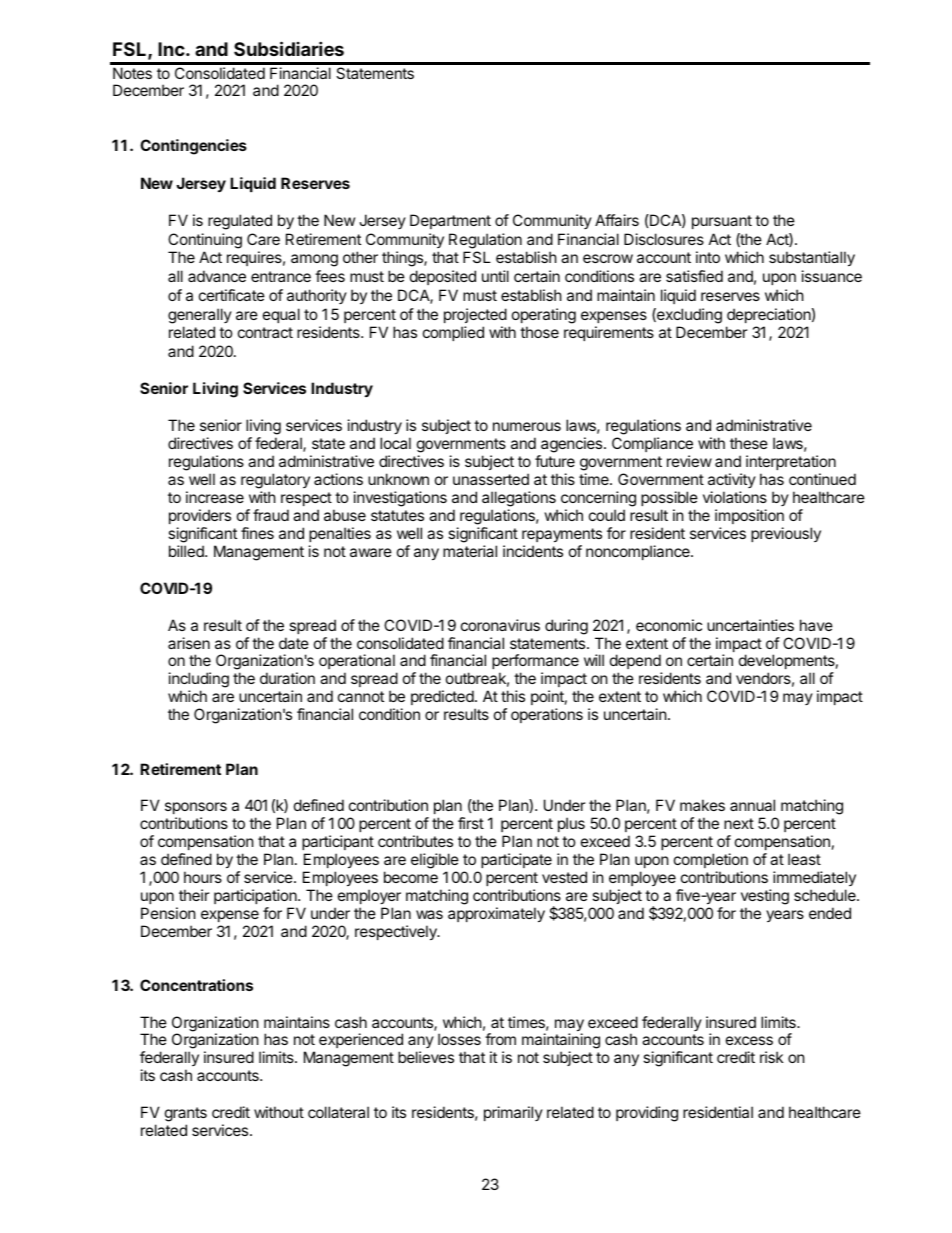 The width and height of the screenshot is (952, 1233). I want to click on Department, so click(450, 221).
